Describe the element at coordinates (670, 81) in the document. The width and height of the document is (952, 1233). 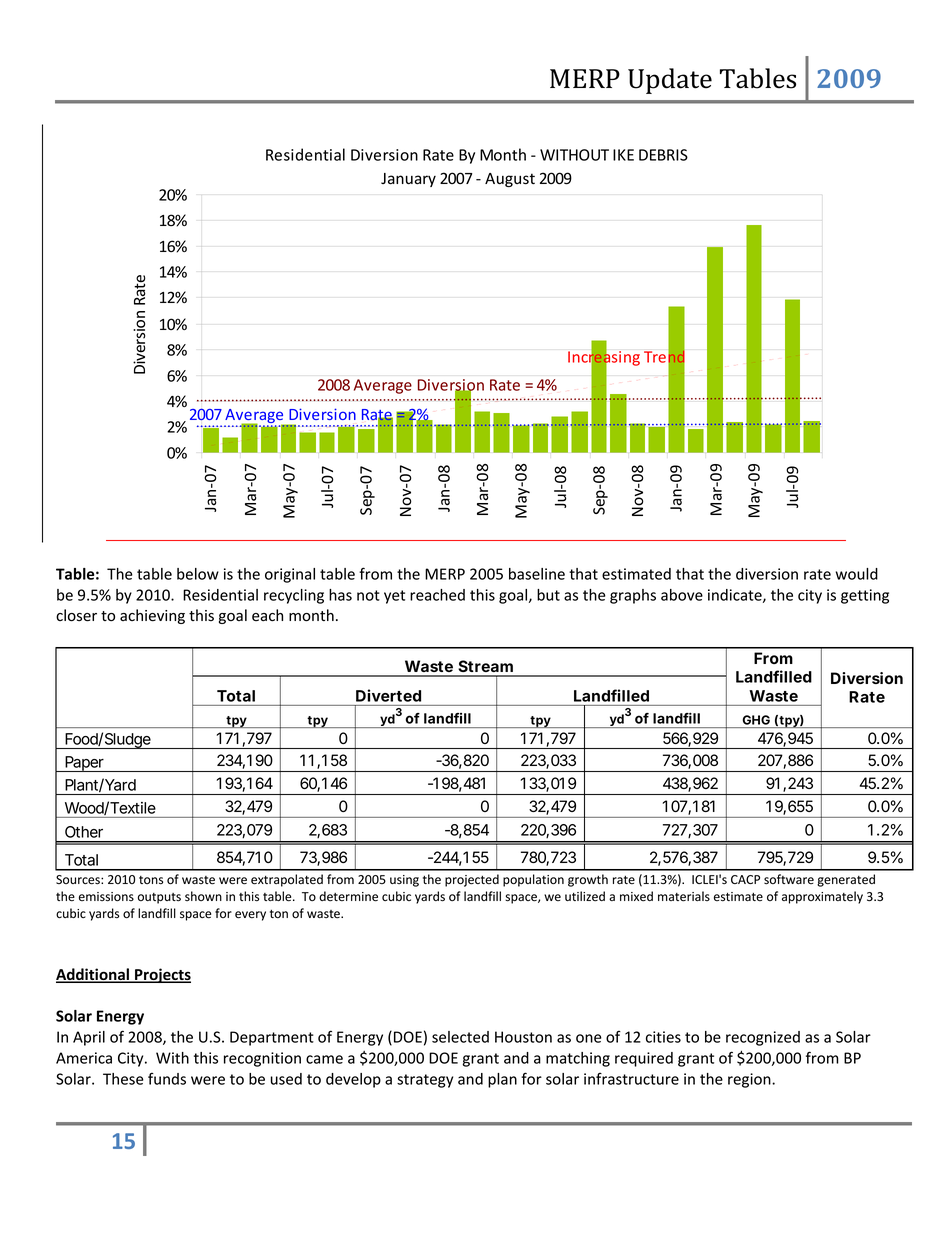
I see `Update` at that location.
